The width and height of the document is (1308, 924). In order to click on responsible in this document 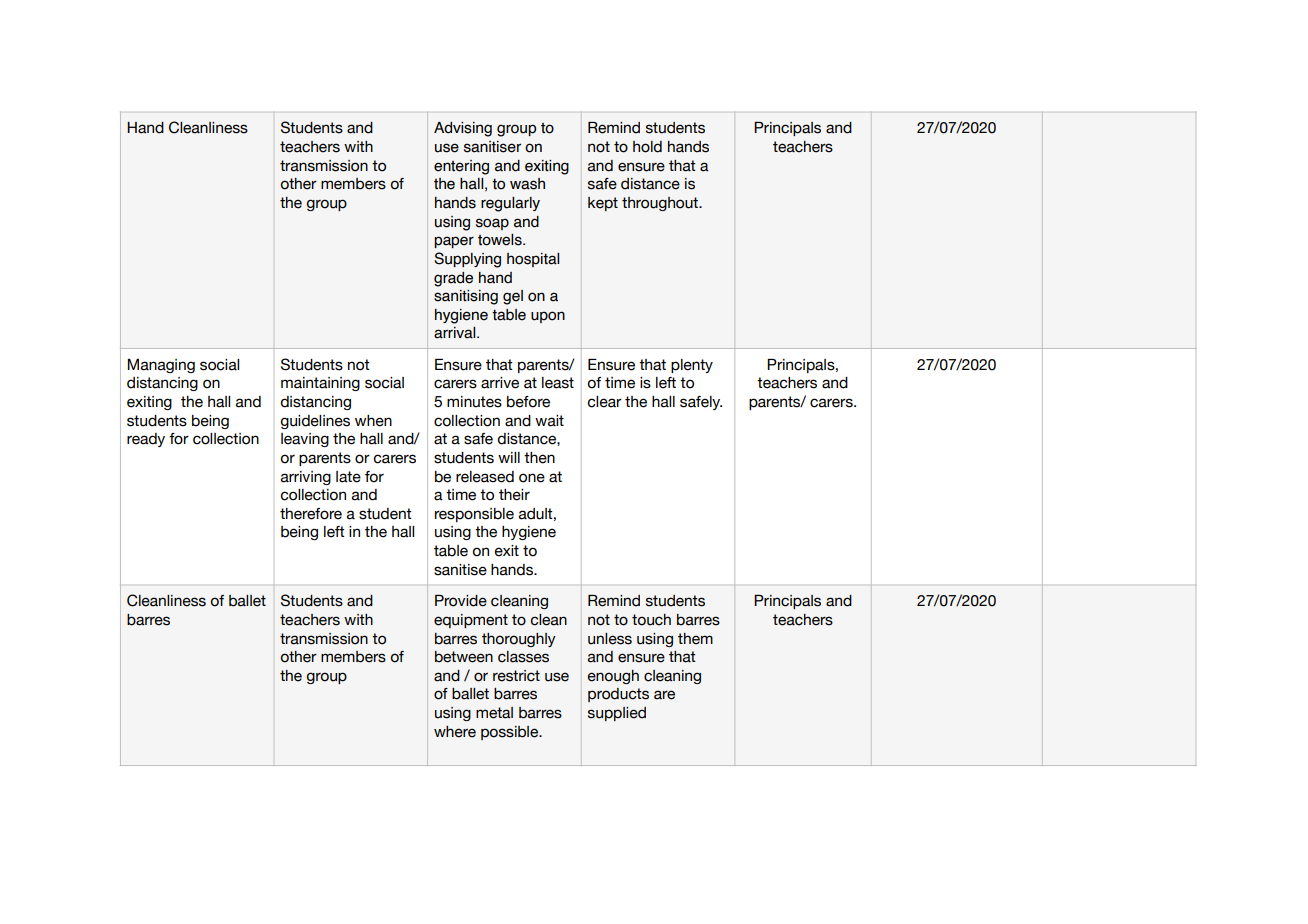, I will do `click(474, 515)`.
